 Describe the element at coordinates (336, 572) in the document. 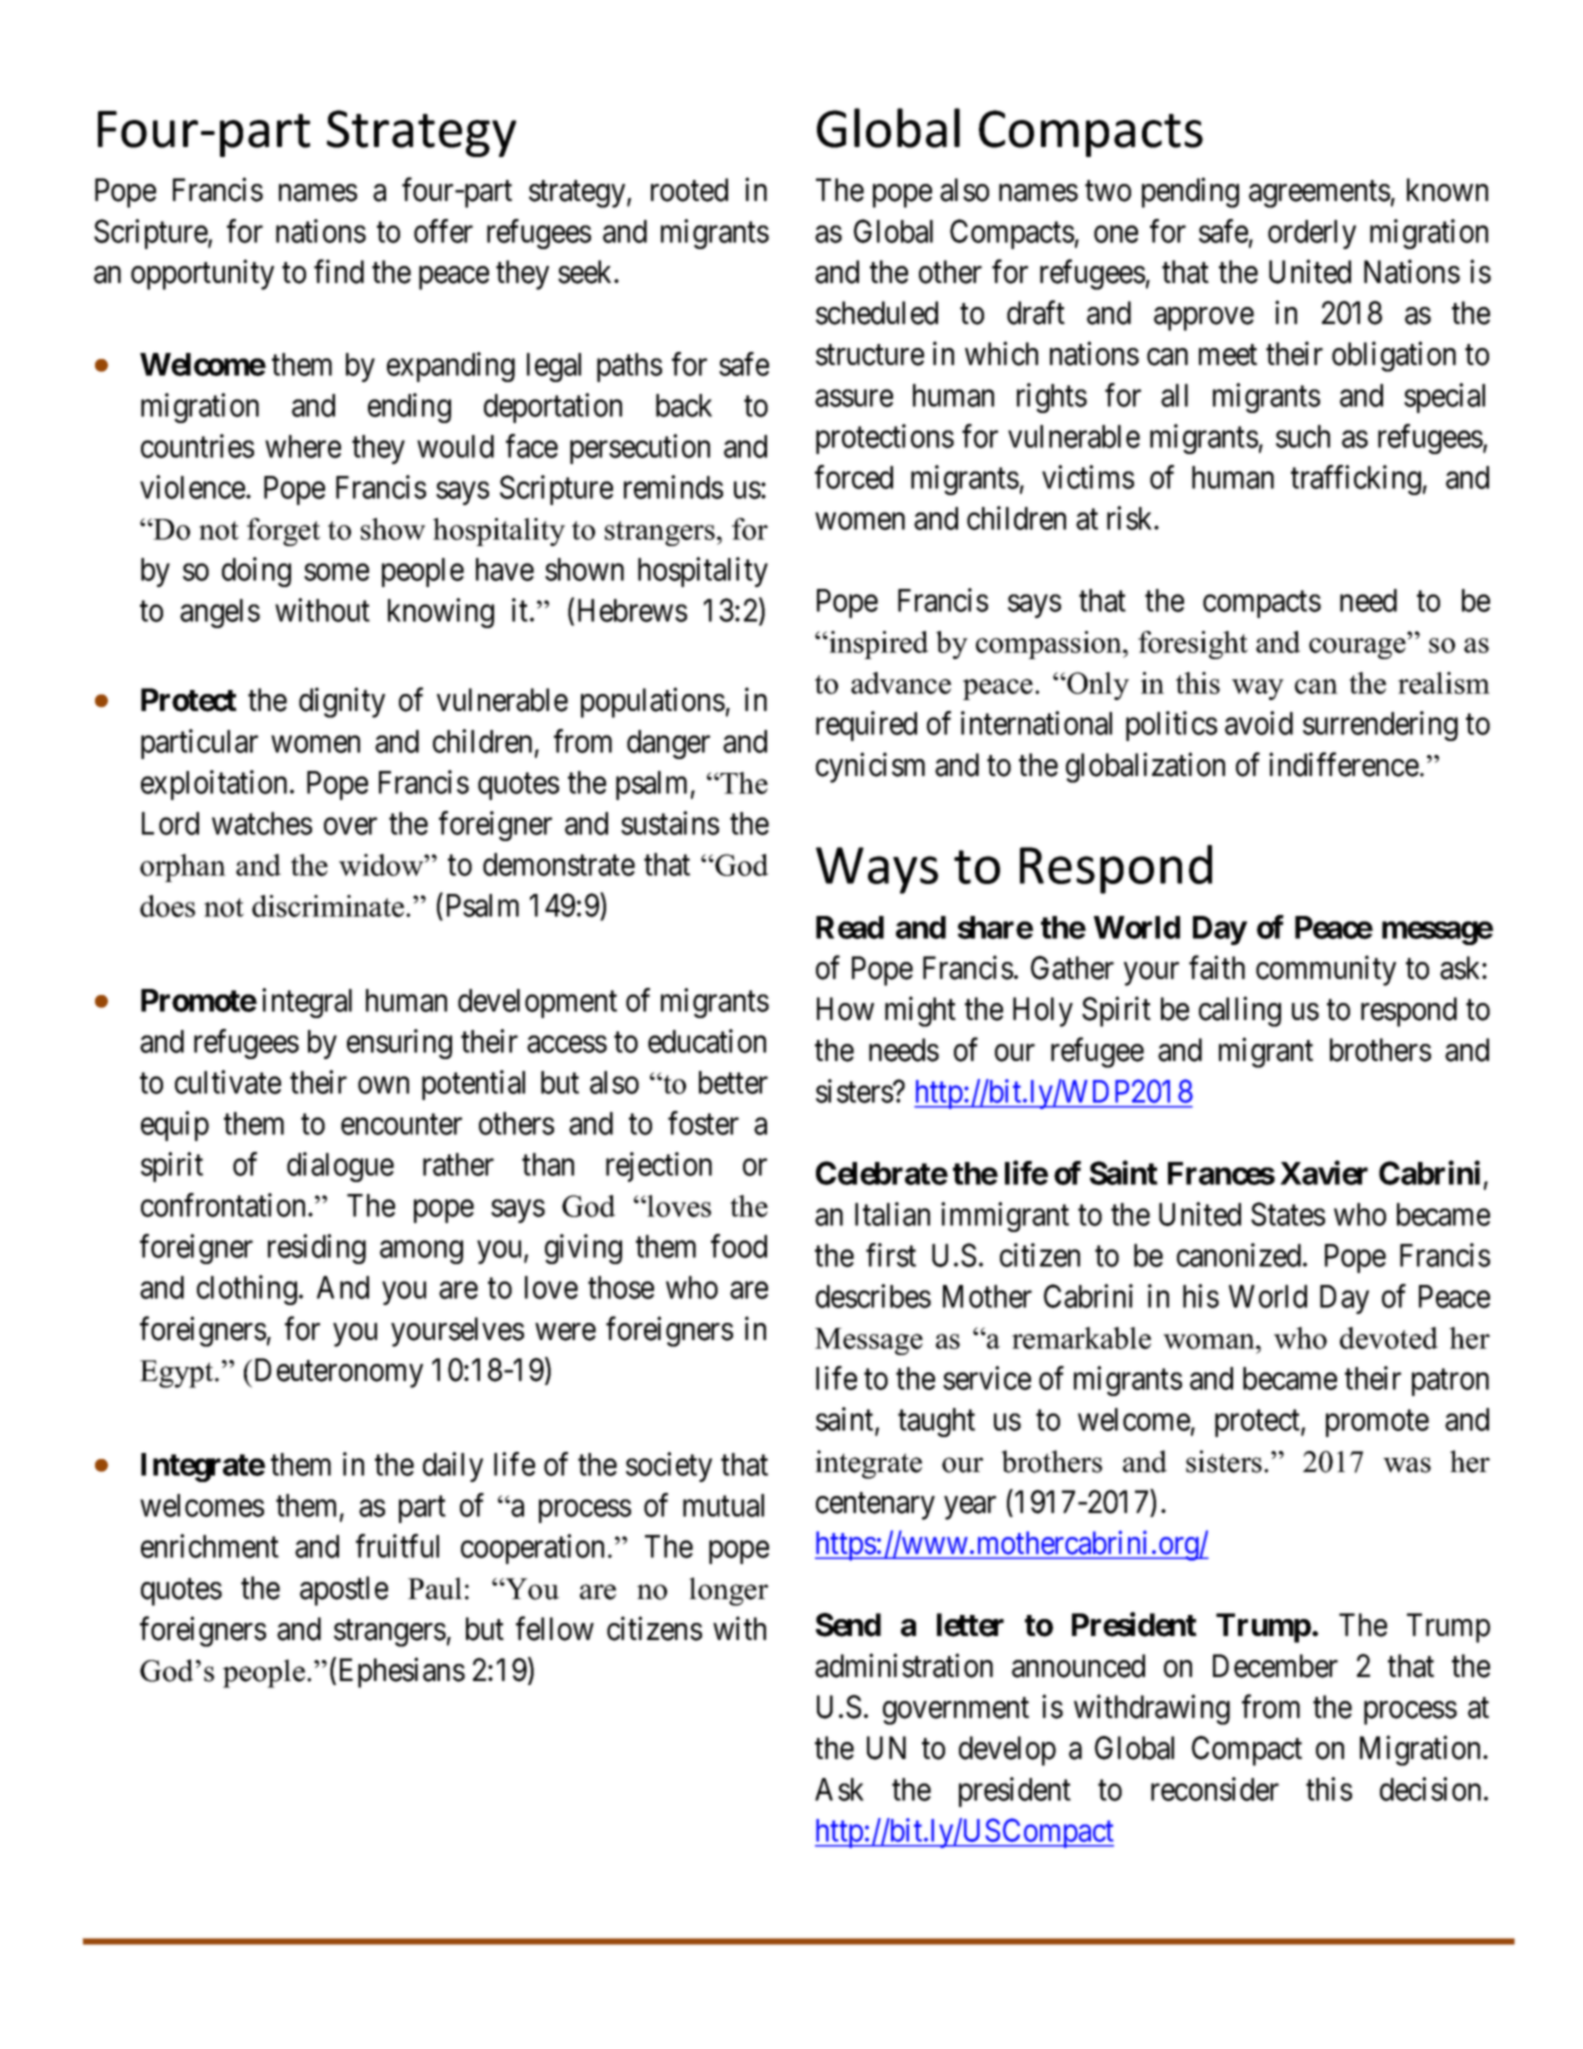

I see `some` at that location.
